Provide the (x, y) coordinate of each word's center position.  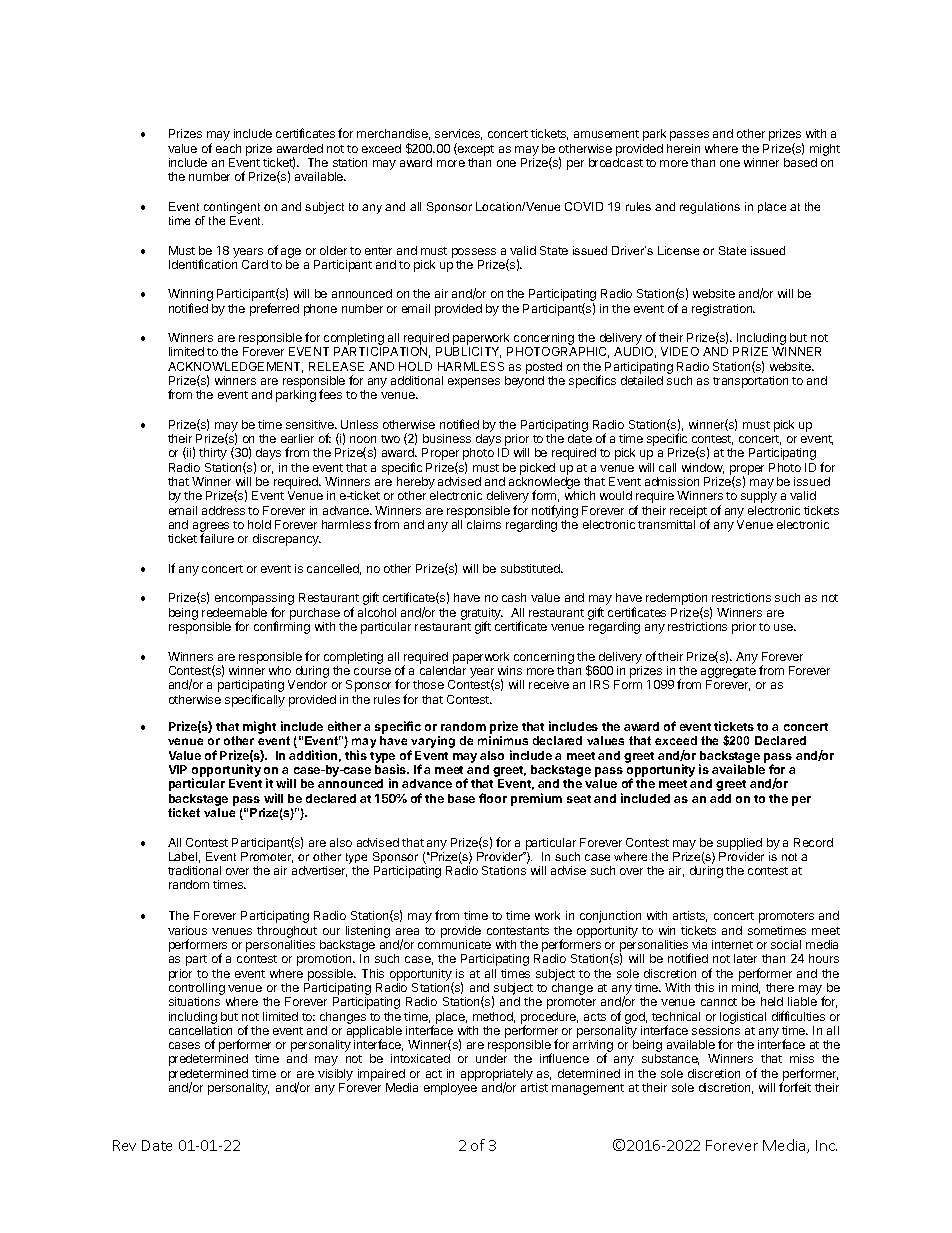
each (228, 148)
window (703, 468)
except (475, 149)
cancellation (200, 1030)
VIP (178, 769)
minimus (503, 740)
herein (683, 148)
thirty (213, 454)
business (447, 438)
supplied (739, 844)
